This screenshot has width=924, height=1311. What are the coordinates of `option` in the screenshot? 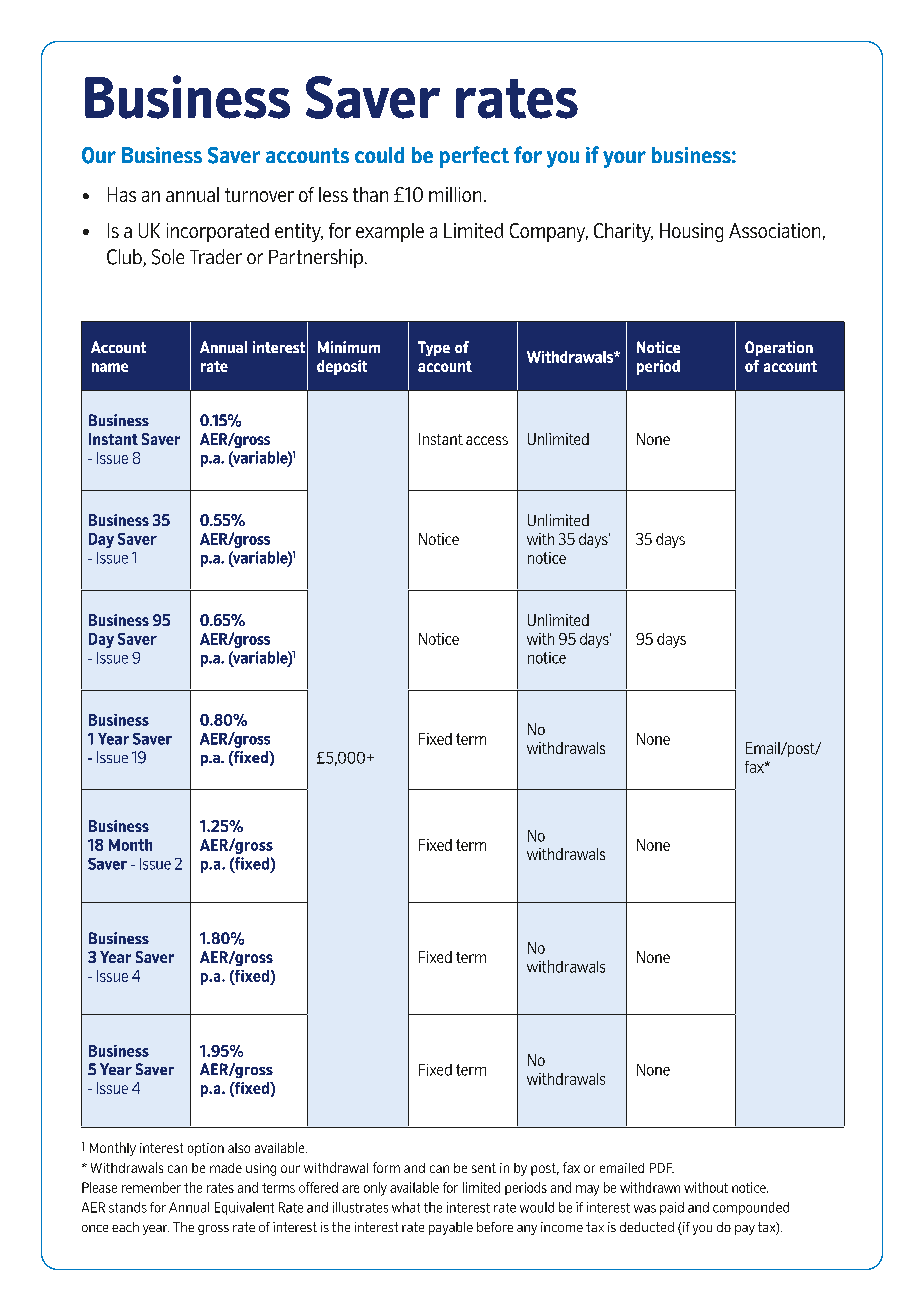 It's located at (206, 1149).
